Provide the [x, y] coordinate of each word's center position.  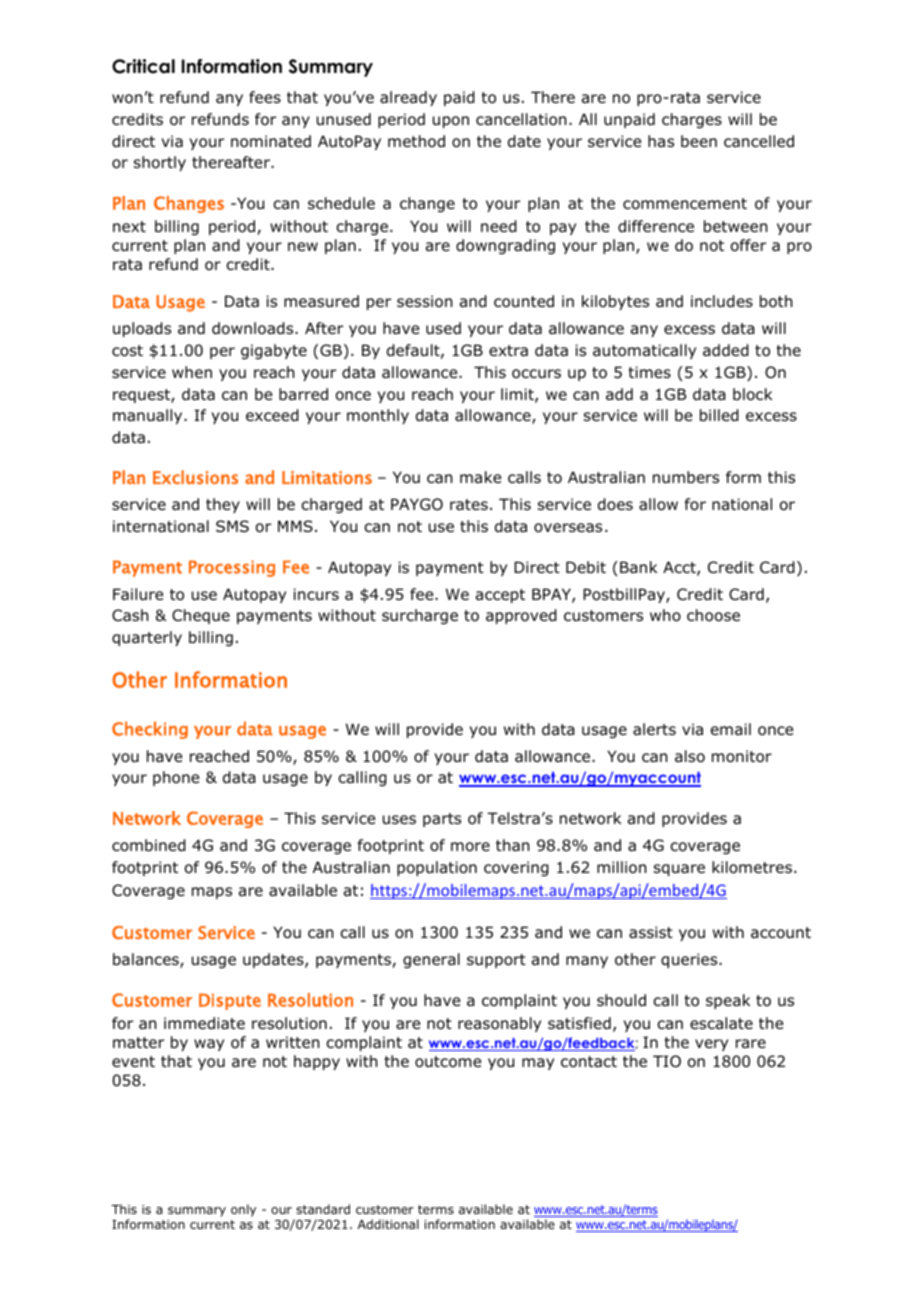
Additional [388, 1224]
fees [265, 97]
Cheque [201, 616]
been [699, 141]
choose [713, 615]
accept [500, 596]
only [243, 1210]
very [711, 1045]
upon [451, 122]
